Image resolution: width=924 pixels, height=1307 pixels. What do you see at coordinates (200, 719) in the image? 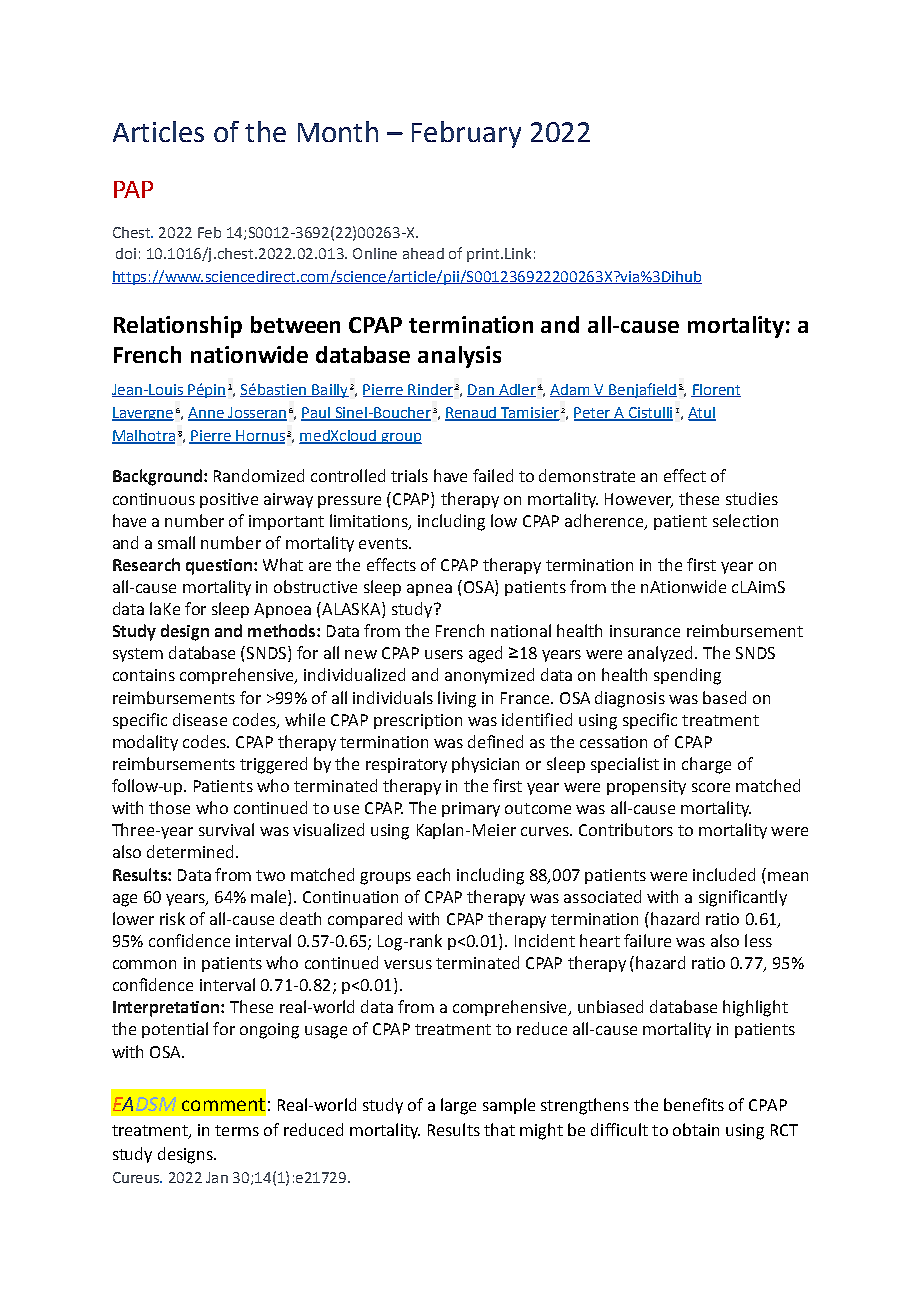
I see `disease` at bounding box center [200, 719].
